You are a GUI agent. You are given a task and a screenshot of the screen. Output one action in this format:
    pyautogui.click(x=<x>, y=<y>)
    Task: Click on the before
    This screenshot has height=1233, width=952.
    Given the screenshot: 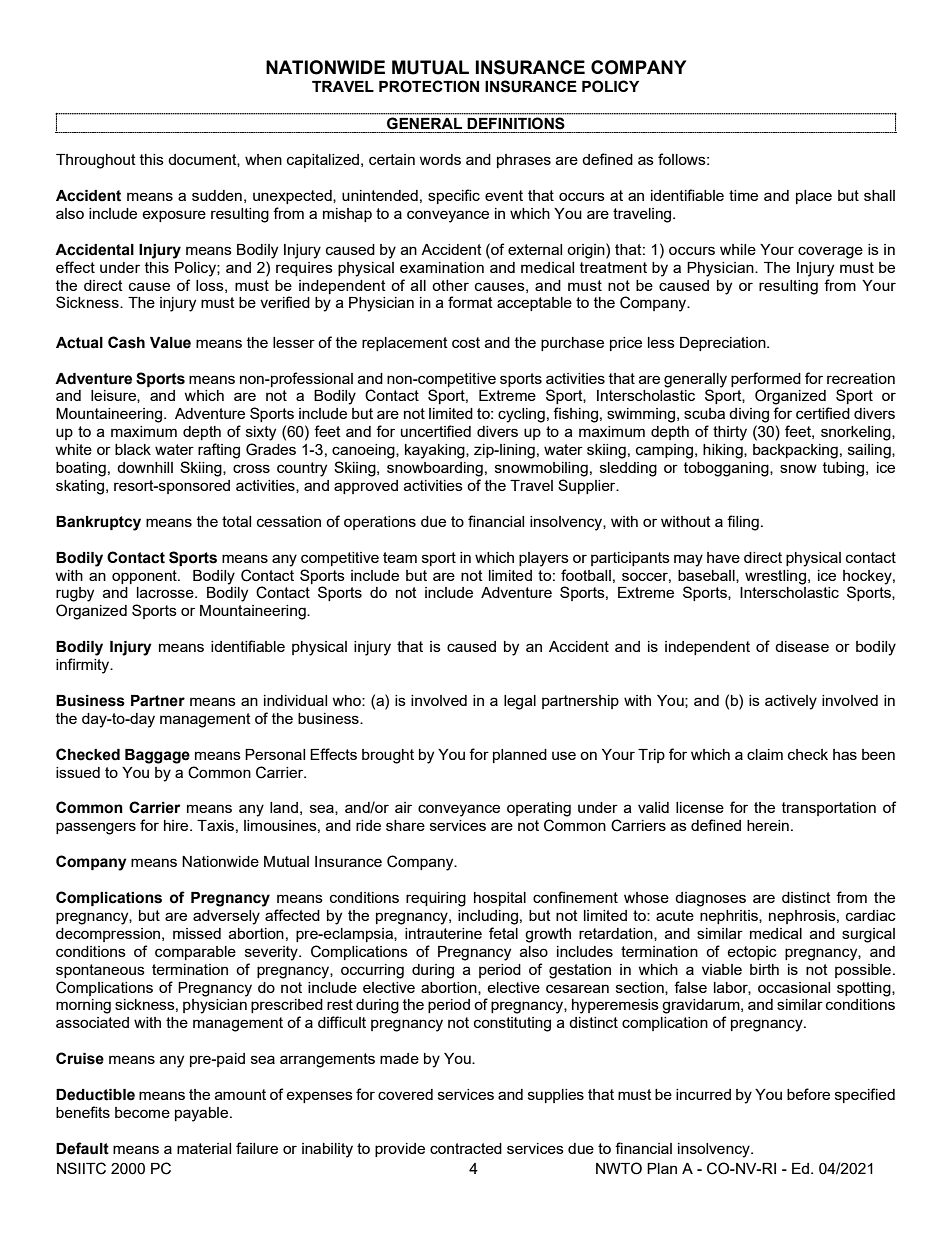 What is the action you would take?
    pyautogui.click(x=808, y=1094)
